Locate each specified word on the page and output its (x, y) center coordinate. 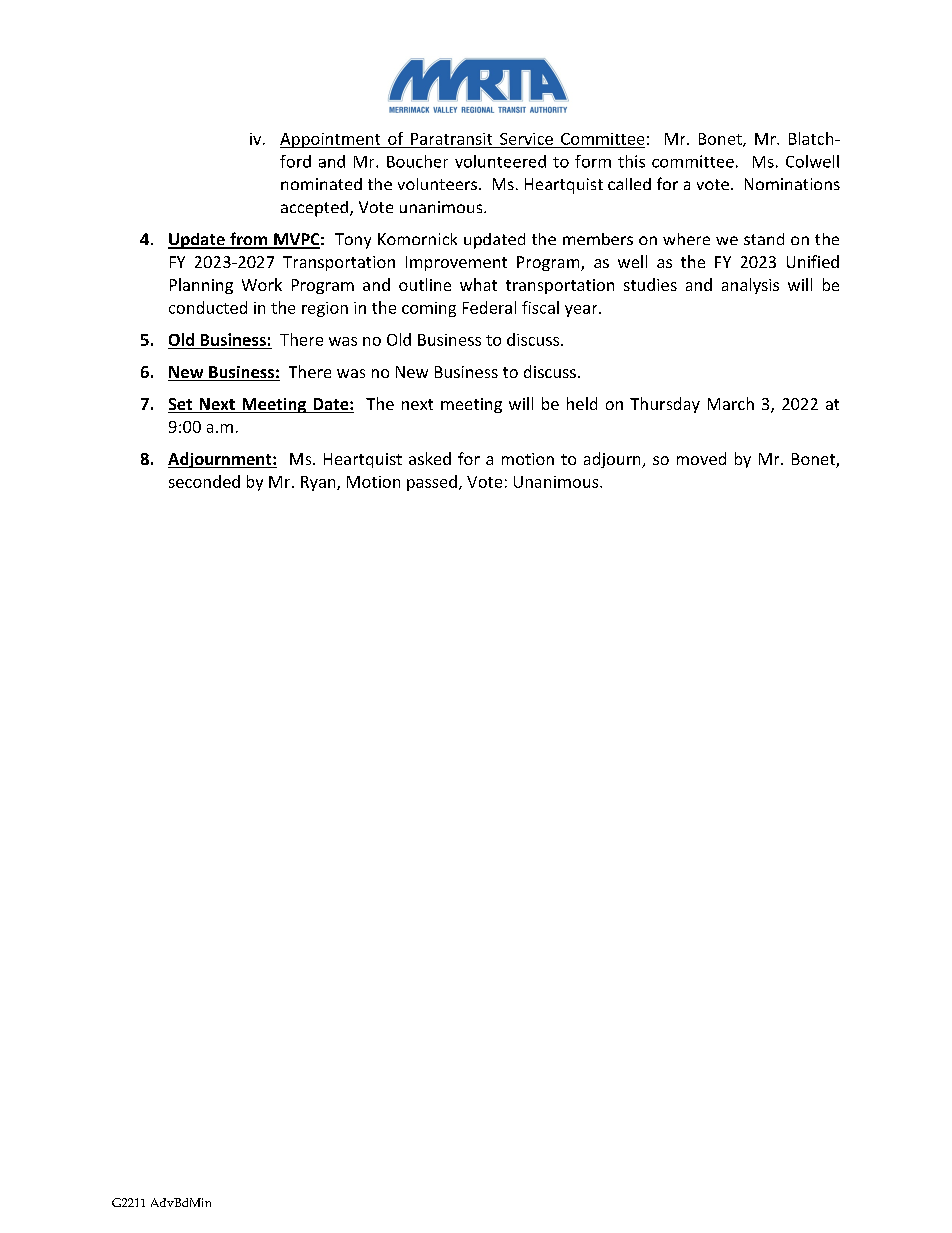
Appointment (331, 140)
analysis (750, 286)
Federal (489, 307)
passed (432, 483)
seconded (204, 481)
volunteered (500, 161)
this (631, 161)
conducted (208, 307)
